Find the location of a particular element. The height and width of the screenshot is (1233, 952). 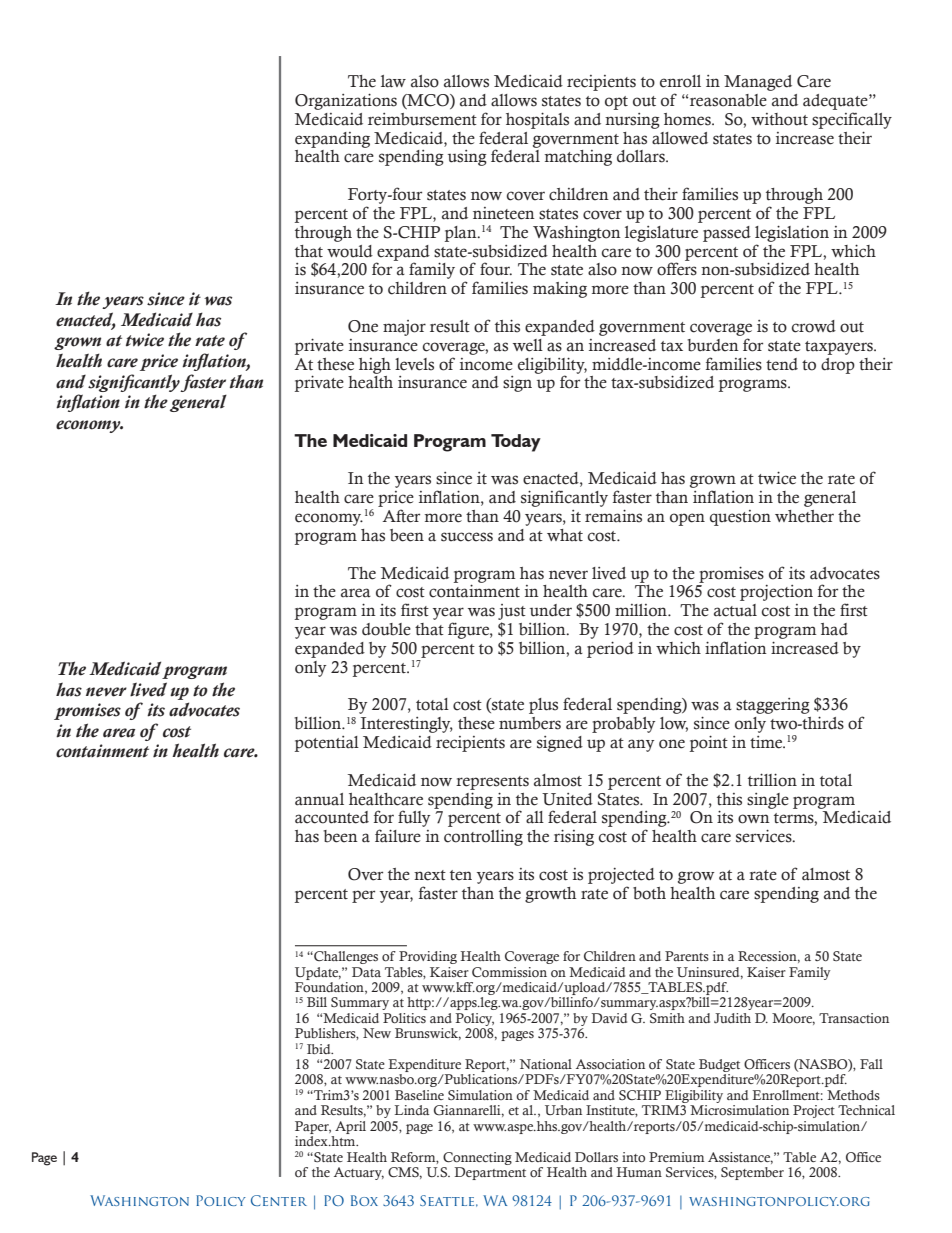

Actuary is located at coordinates (359, 1173).
